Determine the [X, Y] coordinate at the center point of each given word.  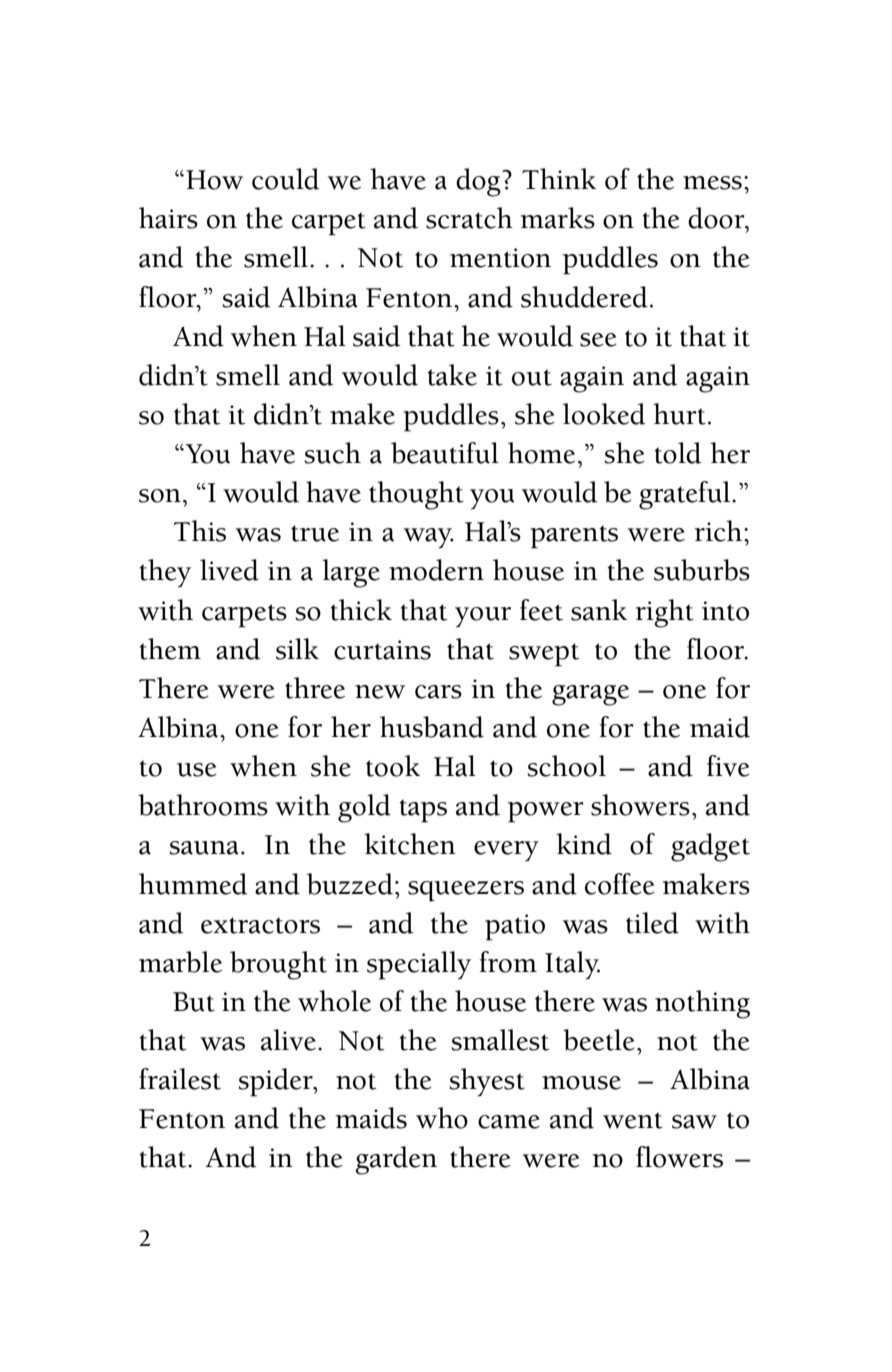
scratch [469, 218]
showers [640, 805]
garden [396, 1160]
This [200, 531]
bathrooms [203, 805]
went [633, 1120]
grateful [686, 495]
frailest [180, 1079]
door [717, 218]
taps [423, 811]
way [429, 538]
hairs [168, 218]
